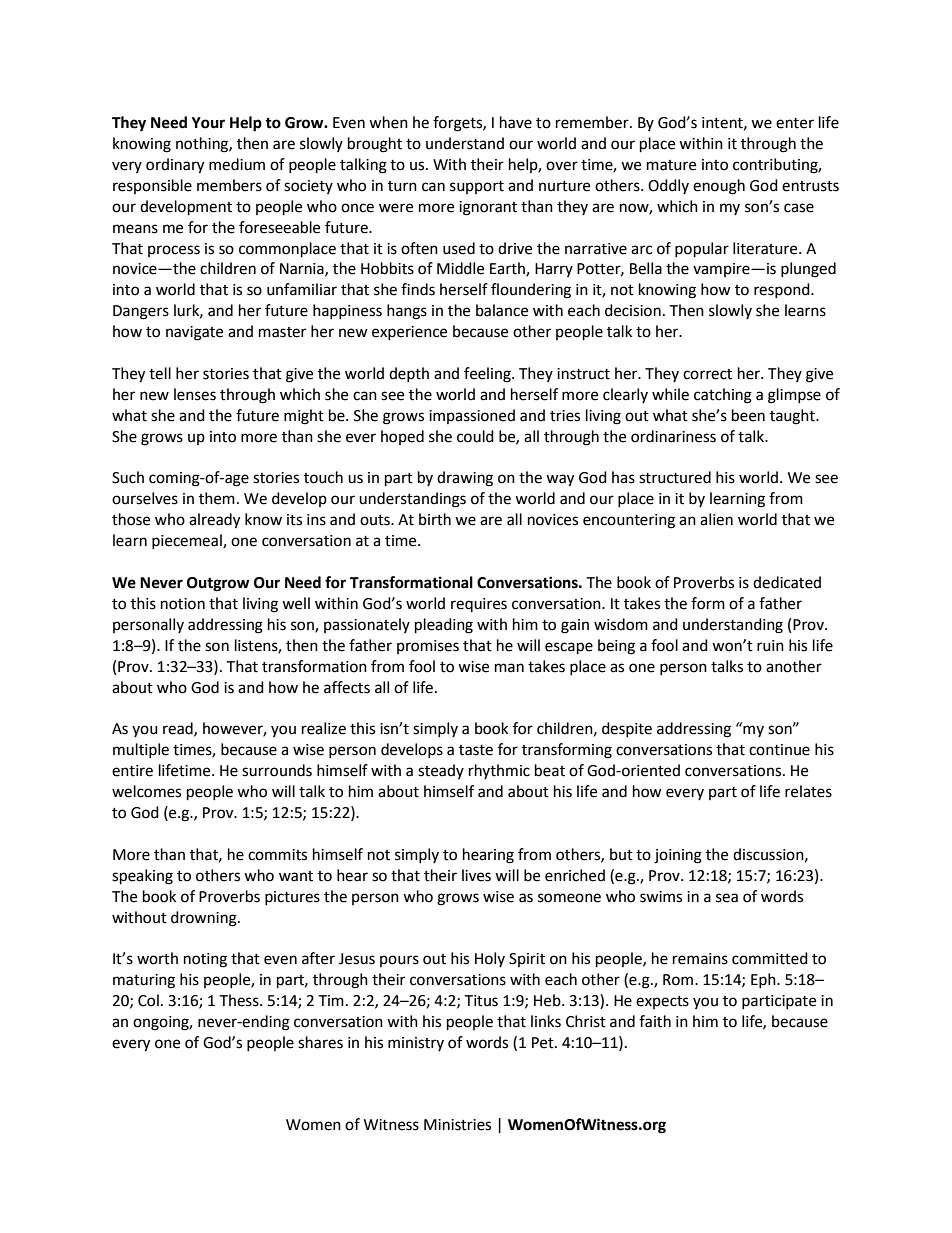 The width and height of the screenshot is (952, 1233). What do you see at coordinates (146, 791) in the screenshot?
I see `welcomes` at bounding box center [146, 791].
